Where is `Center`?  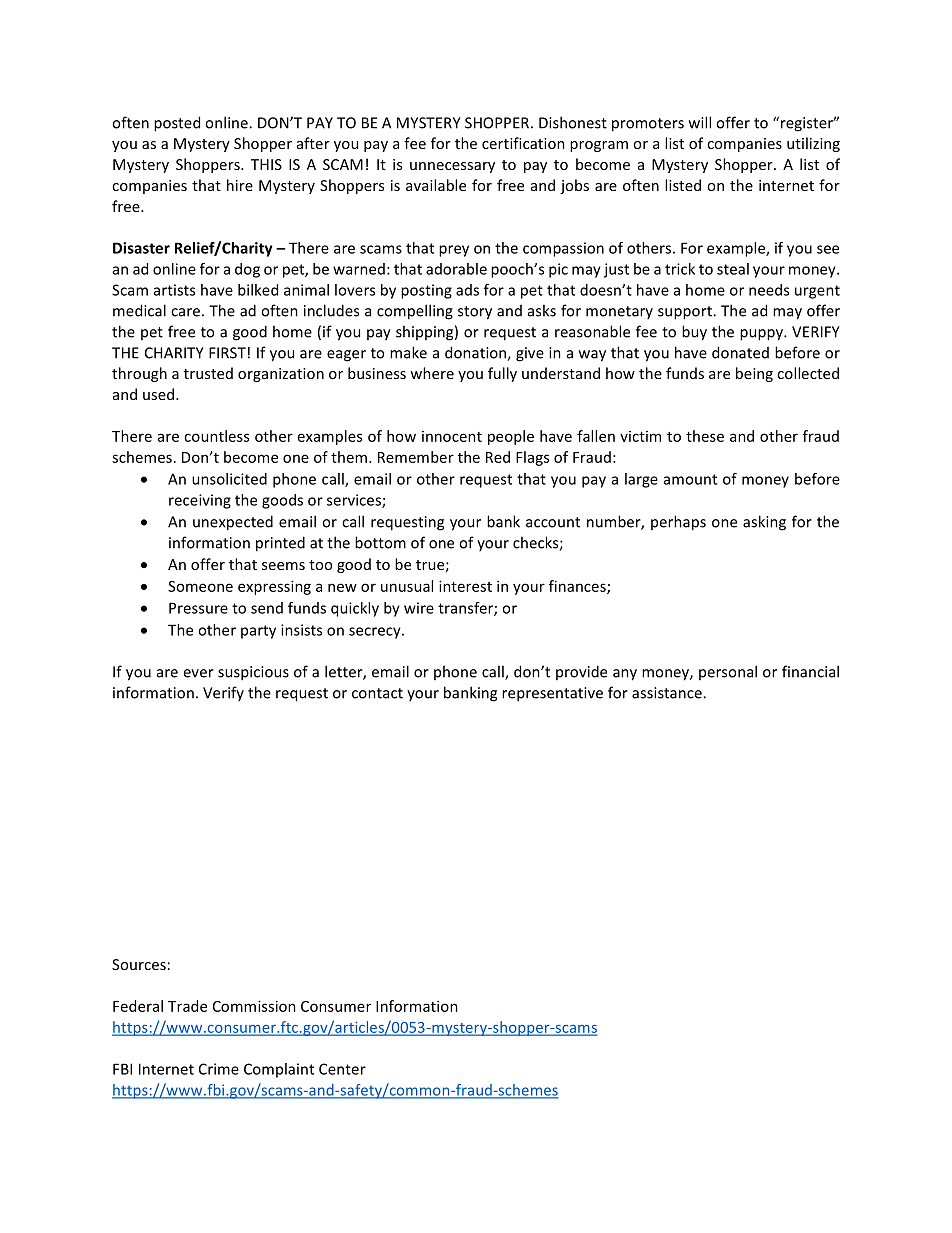 Center is located at coordinates (342, 1069).
